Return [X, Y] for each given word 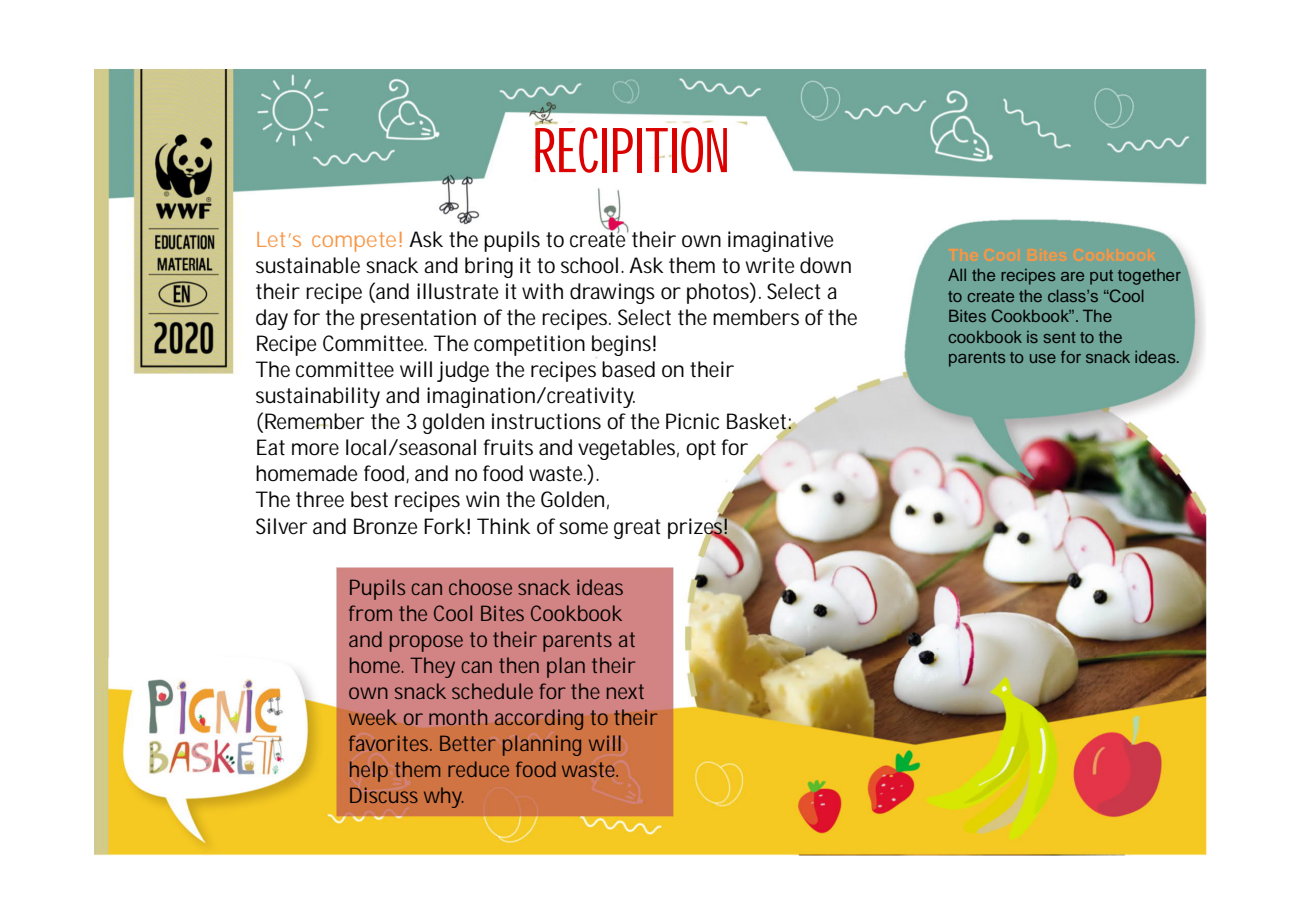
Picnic [692, 421]
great [637, 529]
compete [354, 242]
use [1043, 358]
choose [480, 587]
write [770, 265]
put [1101, 277]
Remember [314, 421]
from [370, 613]
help [369, 771]
